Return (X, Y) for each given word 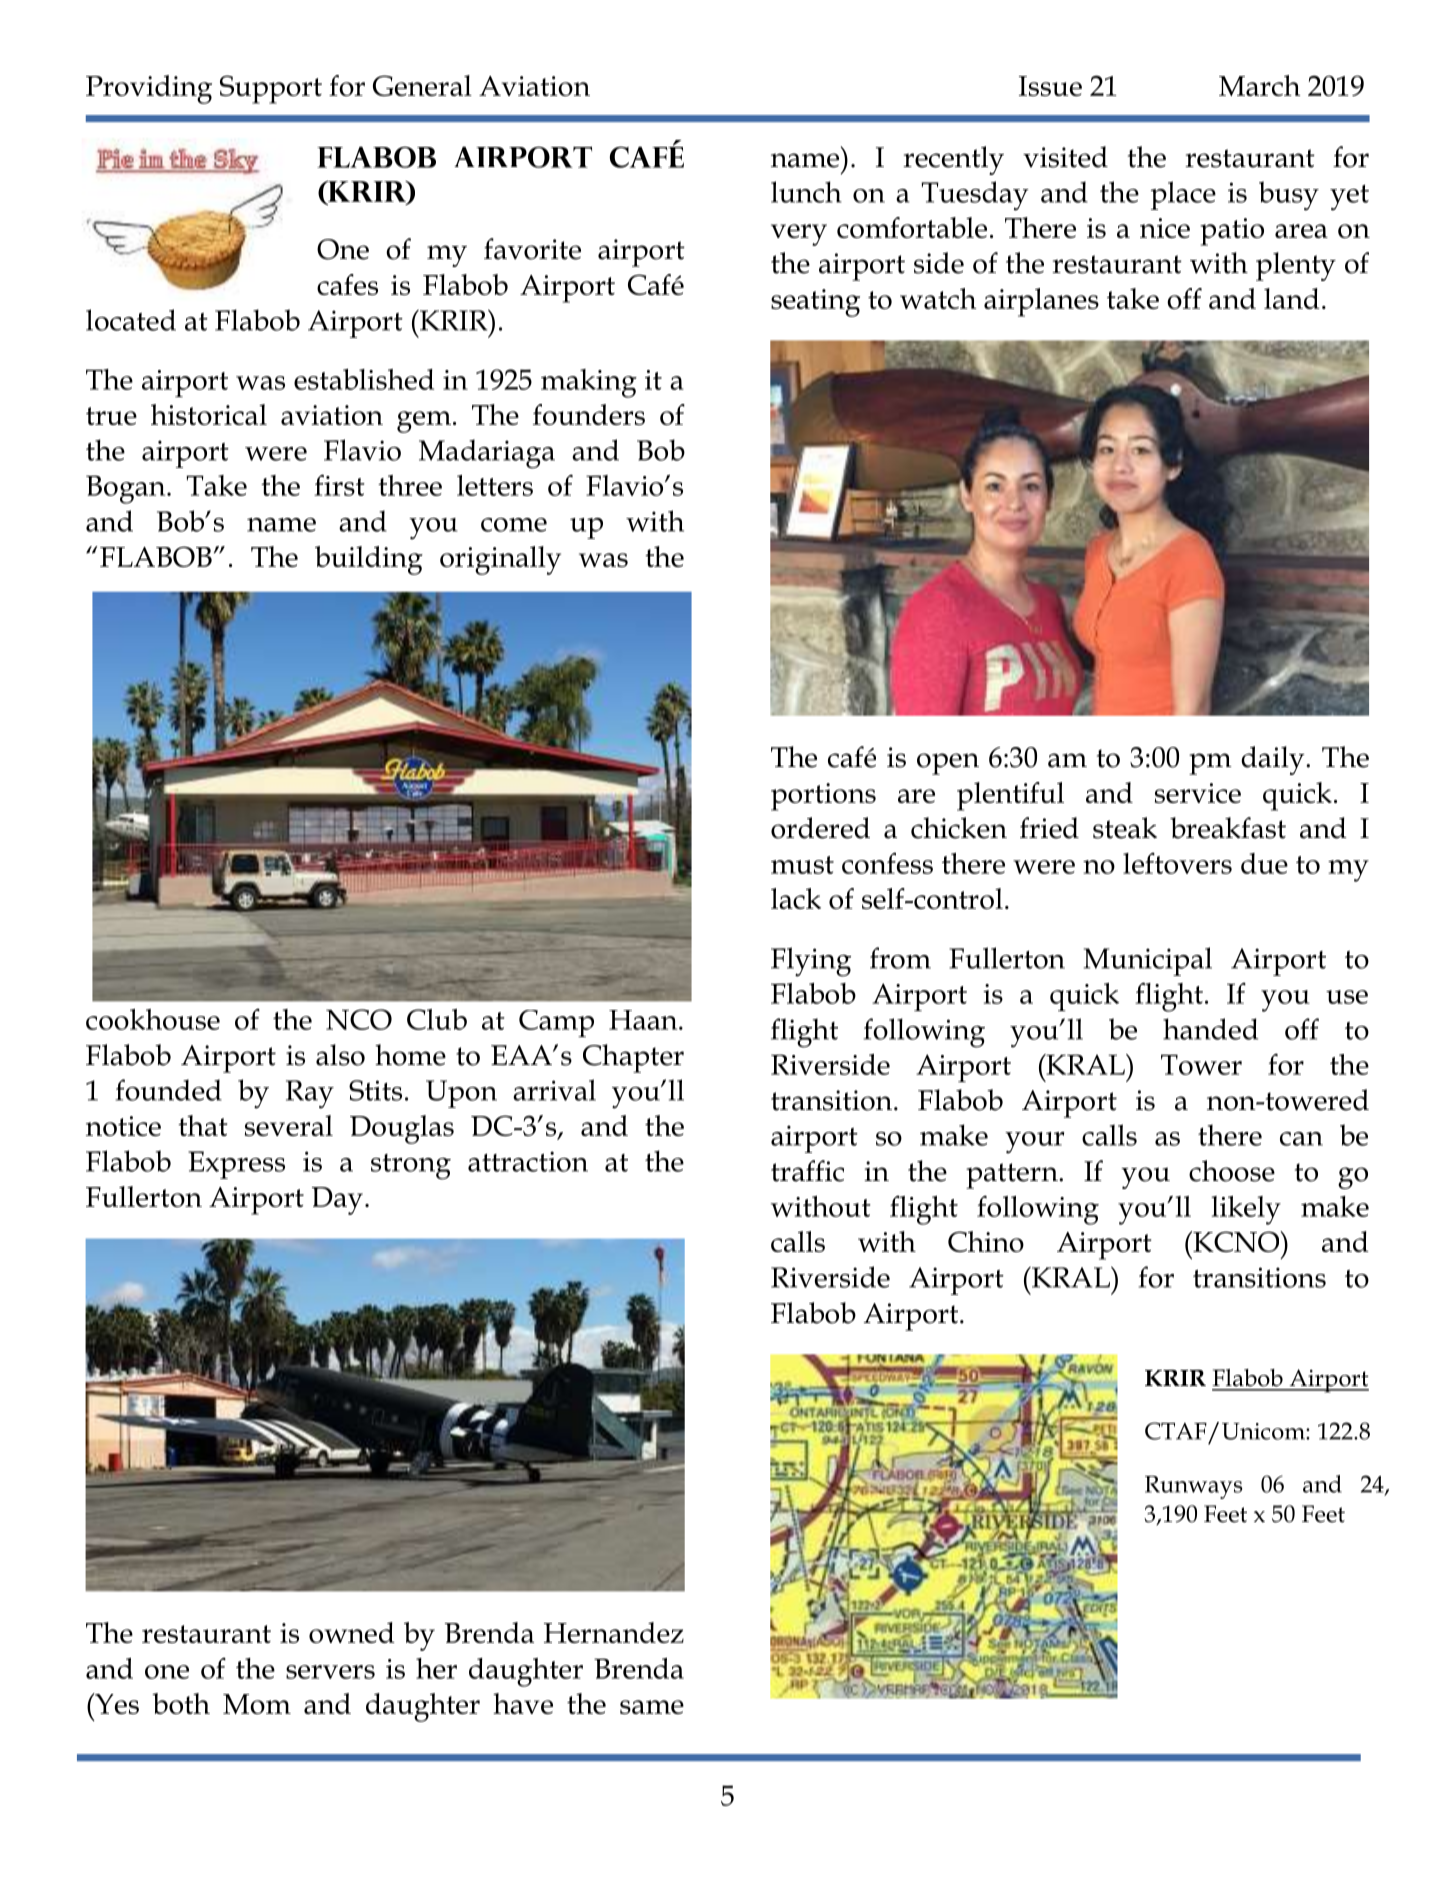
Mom (257, 1704)
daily (1274, 760)
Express (236, 1165)
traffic (807, 1171)
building (369, 560)
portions (823, 797)
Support (271, 89)
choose (1232, 1171)
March (1259, 85)
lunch (806, 192)
